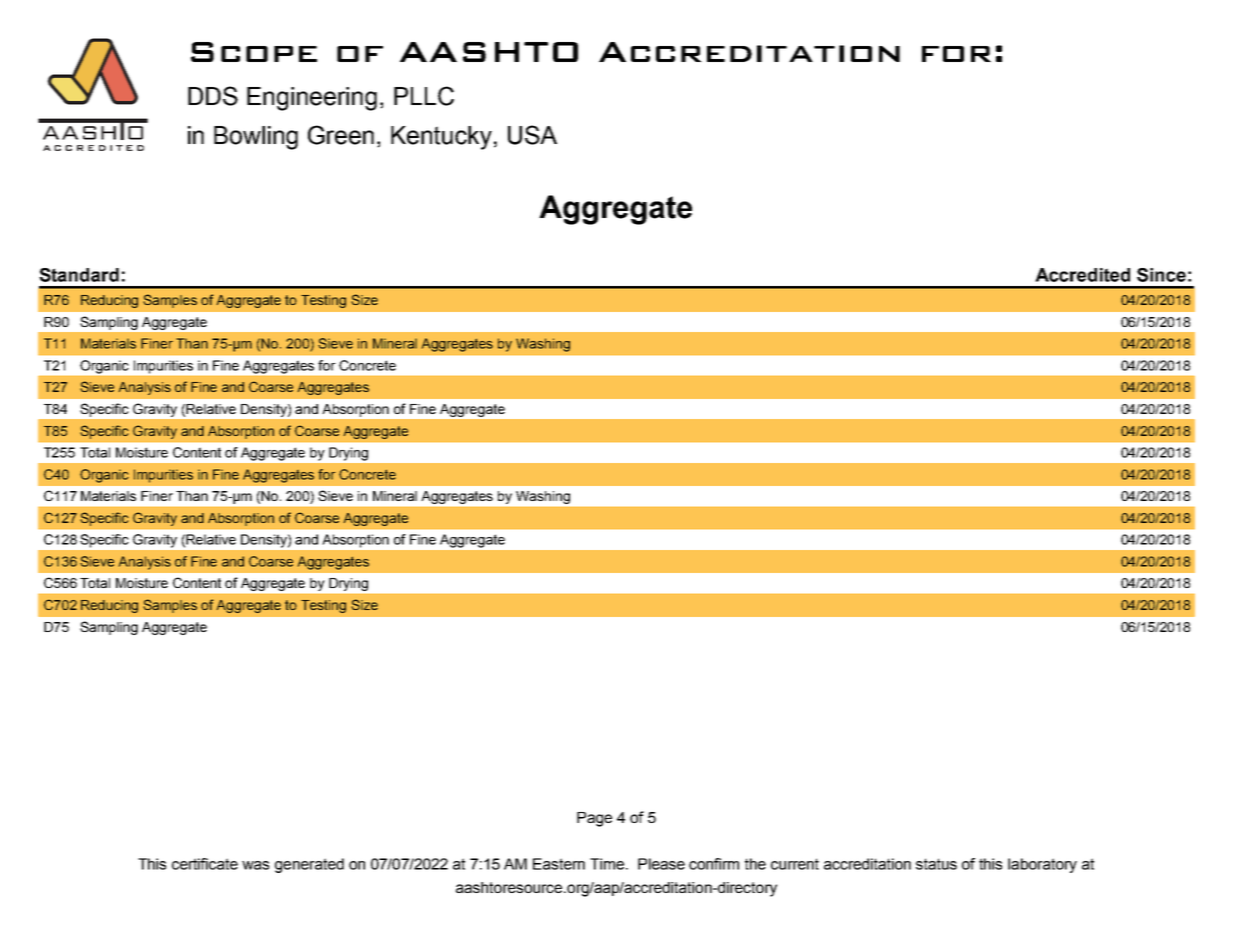 This image has width=1233, height=952. What do you see at coordinates (205, 864) in the image?
I see `certificate` at bounding box center [205, 864].
